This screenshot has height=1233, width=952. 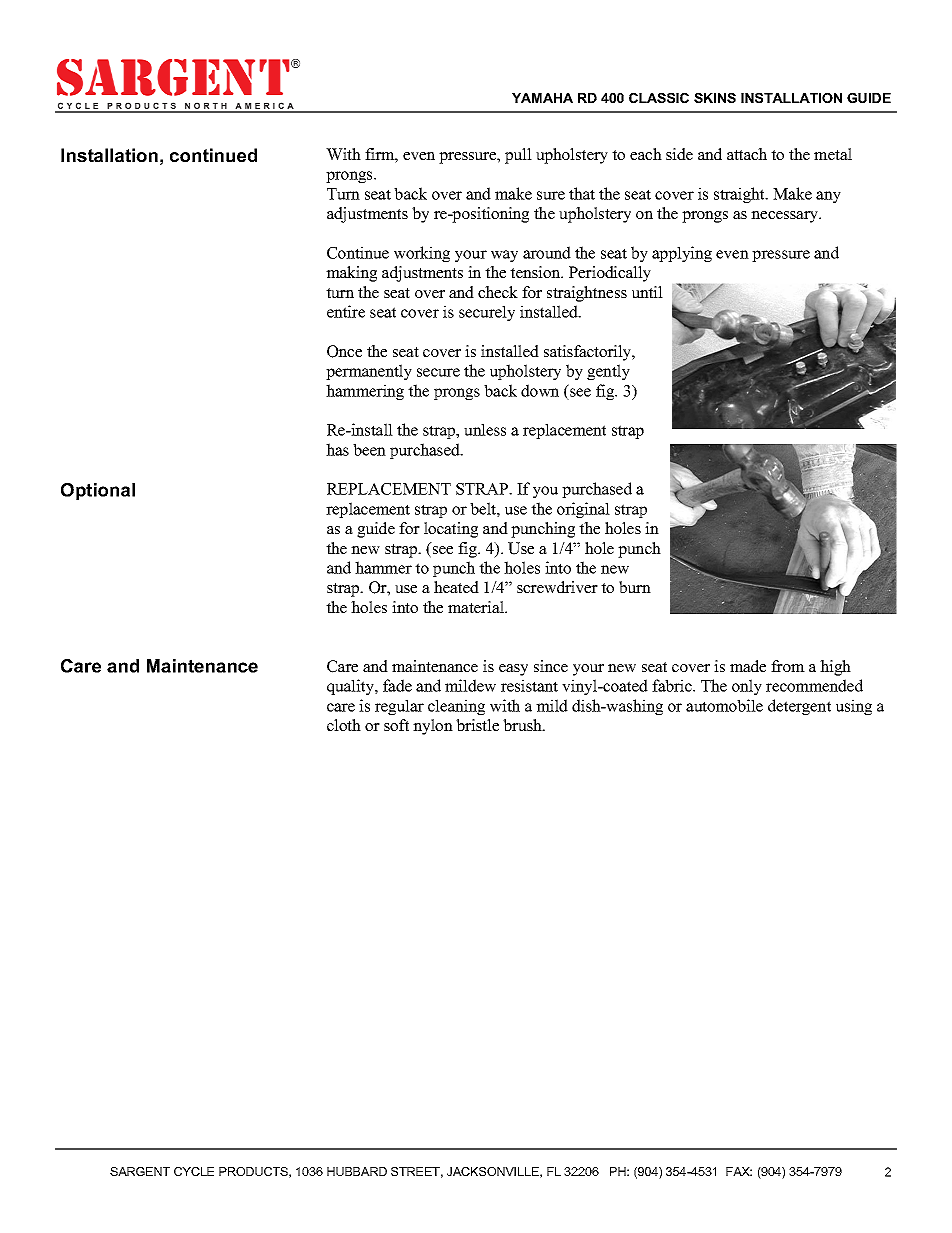 I want to click on nylon, so click(x=433, y=727).
